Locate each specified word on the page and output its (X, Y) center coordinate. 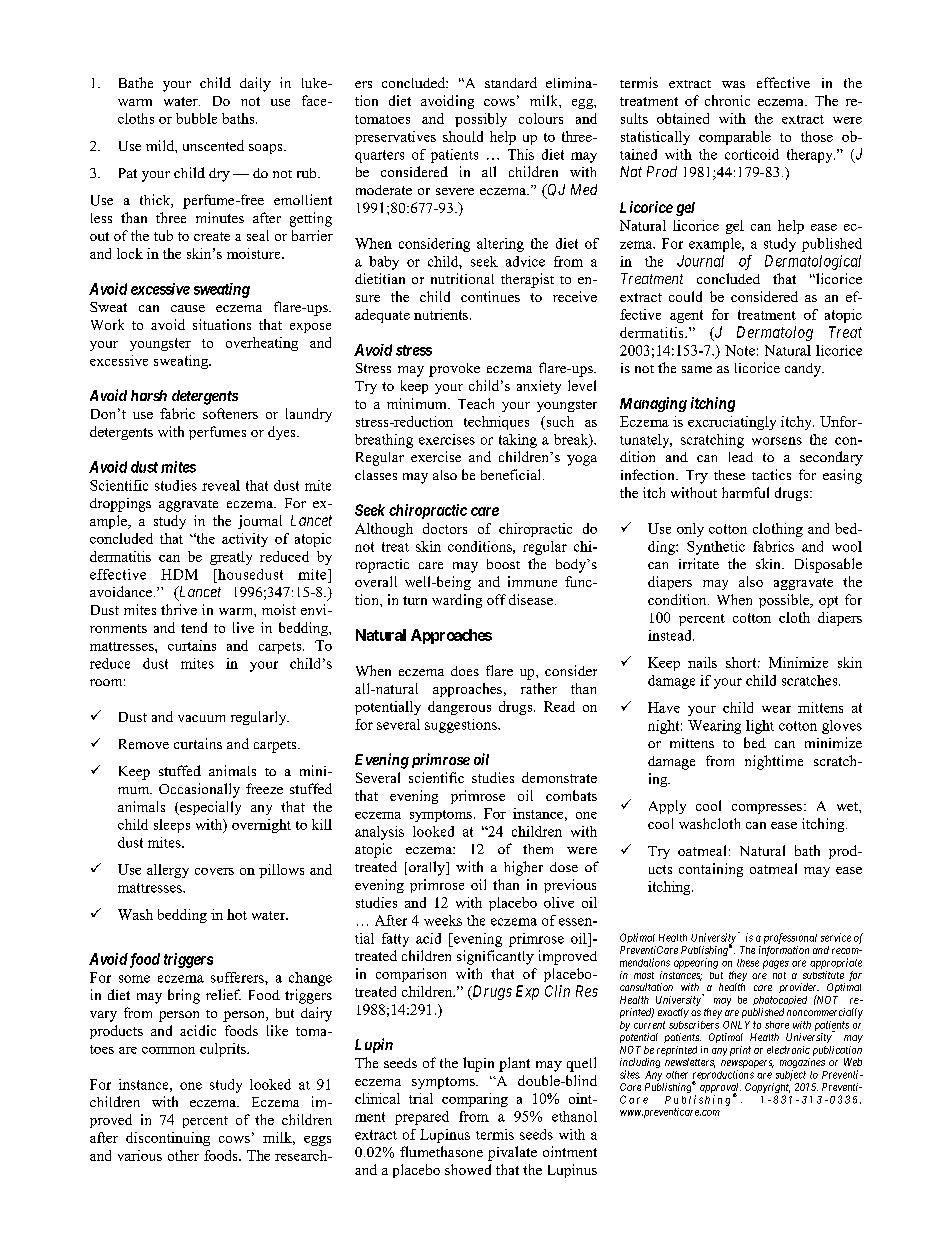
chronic (727, 100)
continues (490, 296)
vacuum (201, 718)
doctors (445, 528)
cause (188, 308)
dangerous (459, 708)
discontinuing (168, 1139)
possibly (481, 120)
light (760, 727)
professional (790, 938)
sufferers (238, 977)
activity (245, 540)
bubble (196, 118)
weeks (443, 920)
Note (740, 350)
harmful (745, 492)
